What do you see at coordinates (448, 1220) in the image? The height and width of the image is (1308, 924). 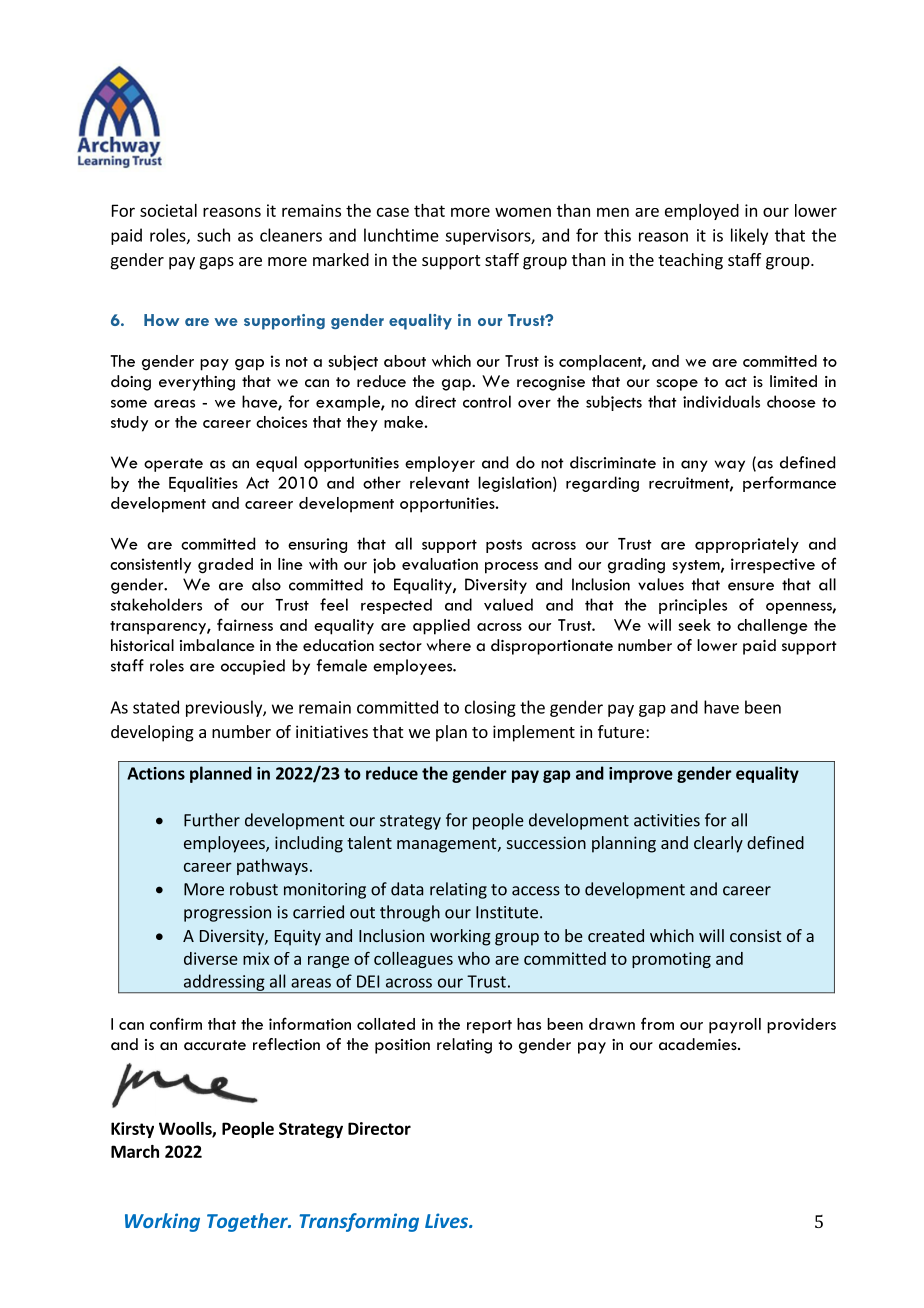 I see `Lives` at bounding box center [448, 1220].
